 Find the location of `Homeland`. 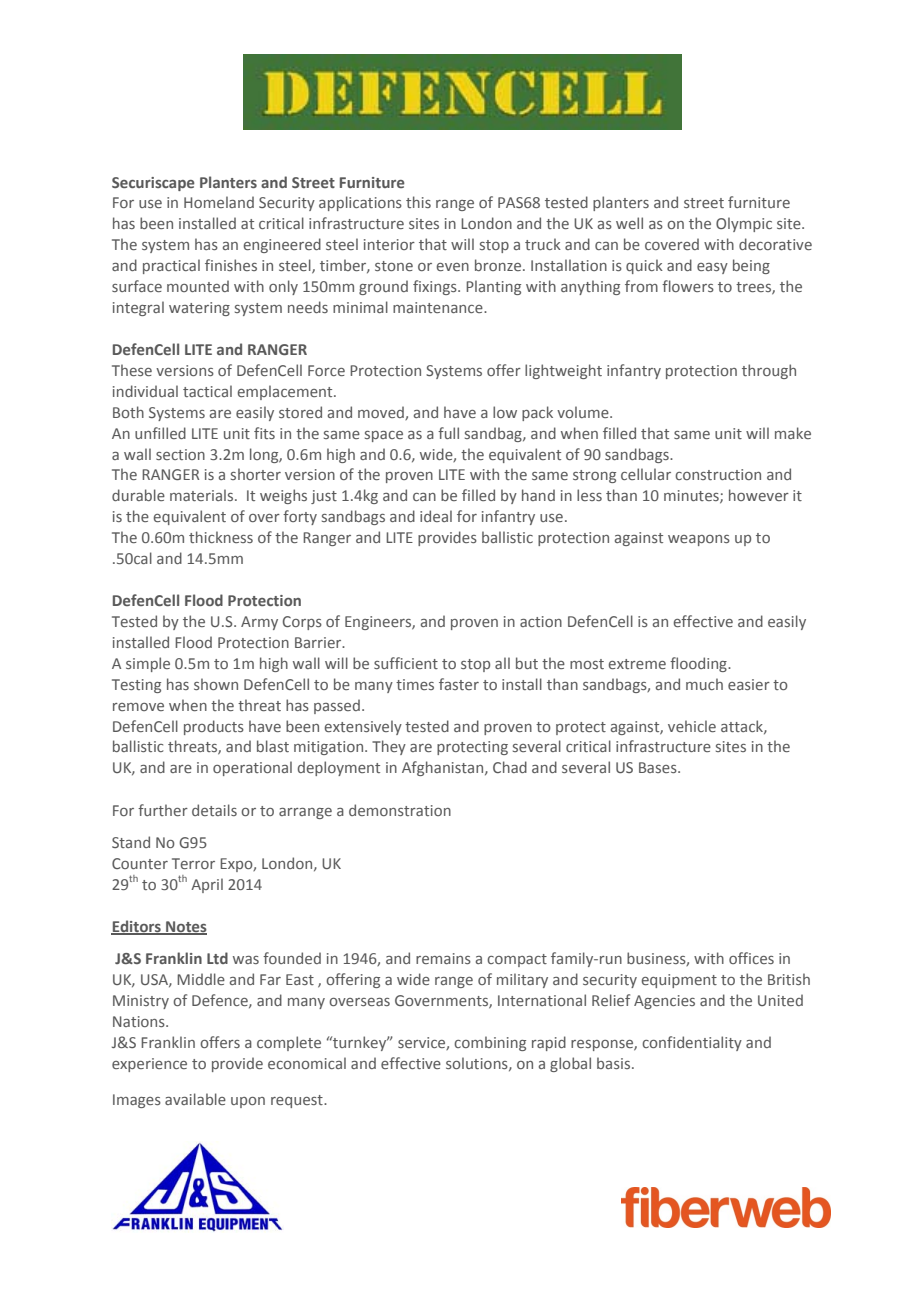

Homeland is located at coordinates (219, 202).
